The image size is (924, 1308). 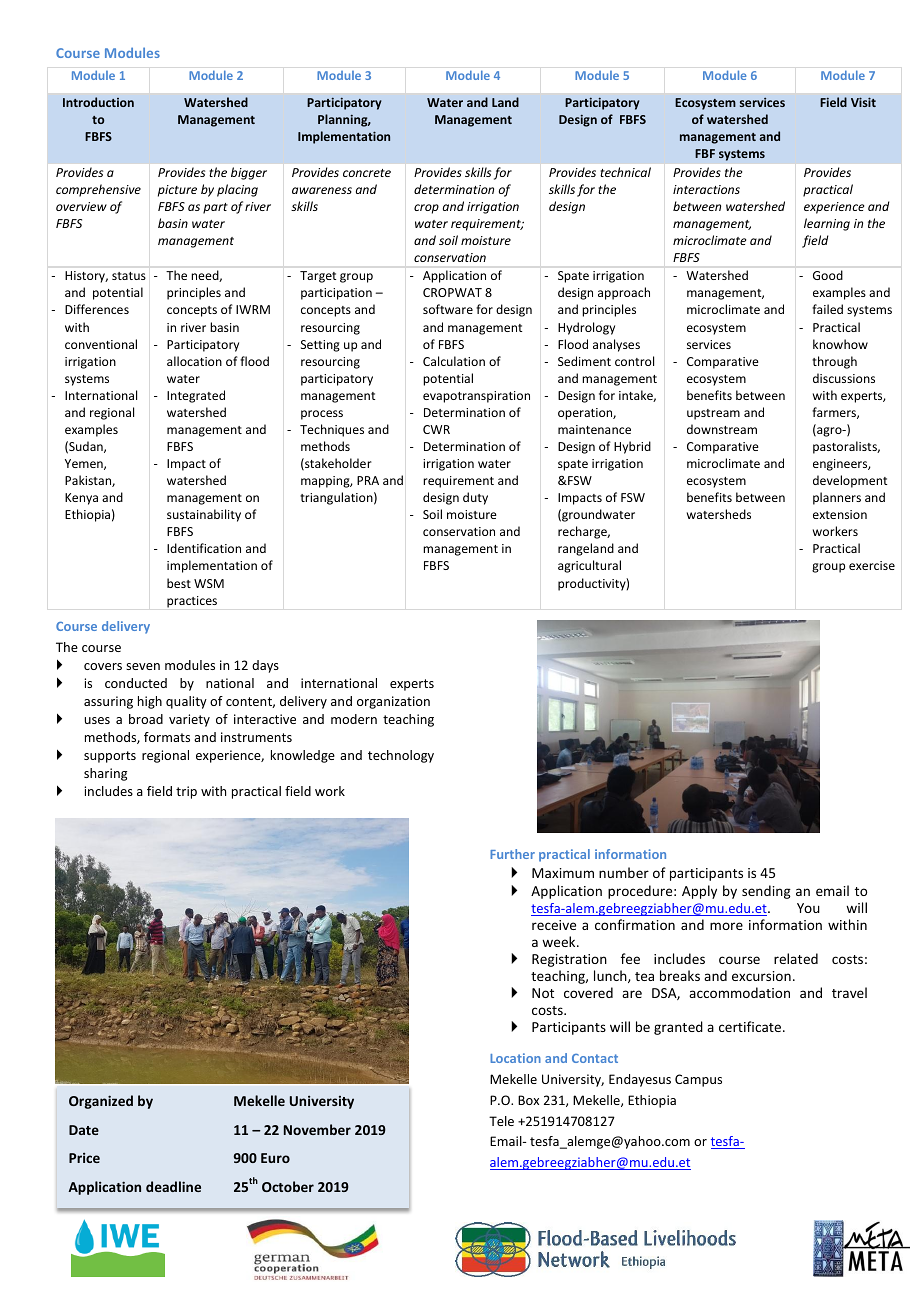 What do you see at coordinates (143, 666) in the screenshot?
I see `seven` at bounding box center [143, 666].
